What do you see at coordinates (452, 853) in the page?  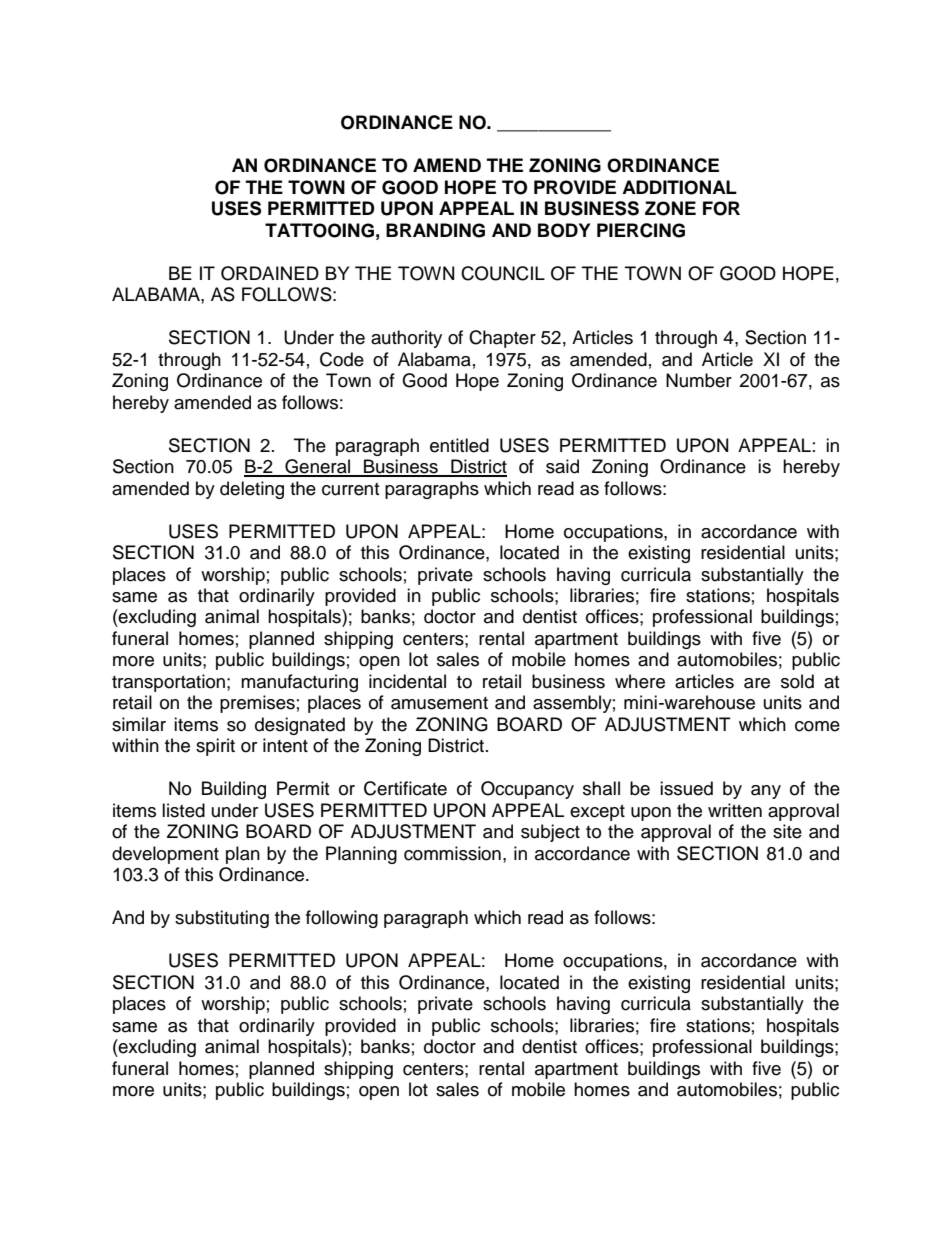 I see `commission` at bounding box center [452, 853].
